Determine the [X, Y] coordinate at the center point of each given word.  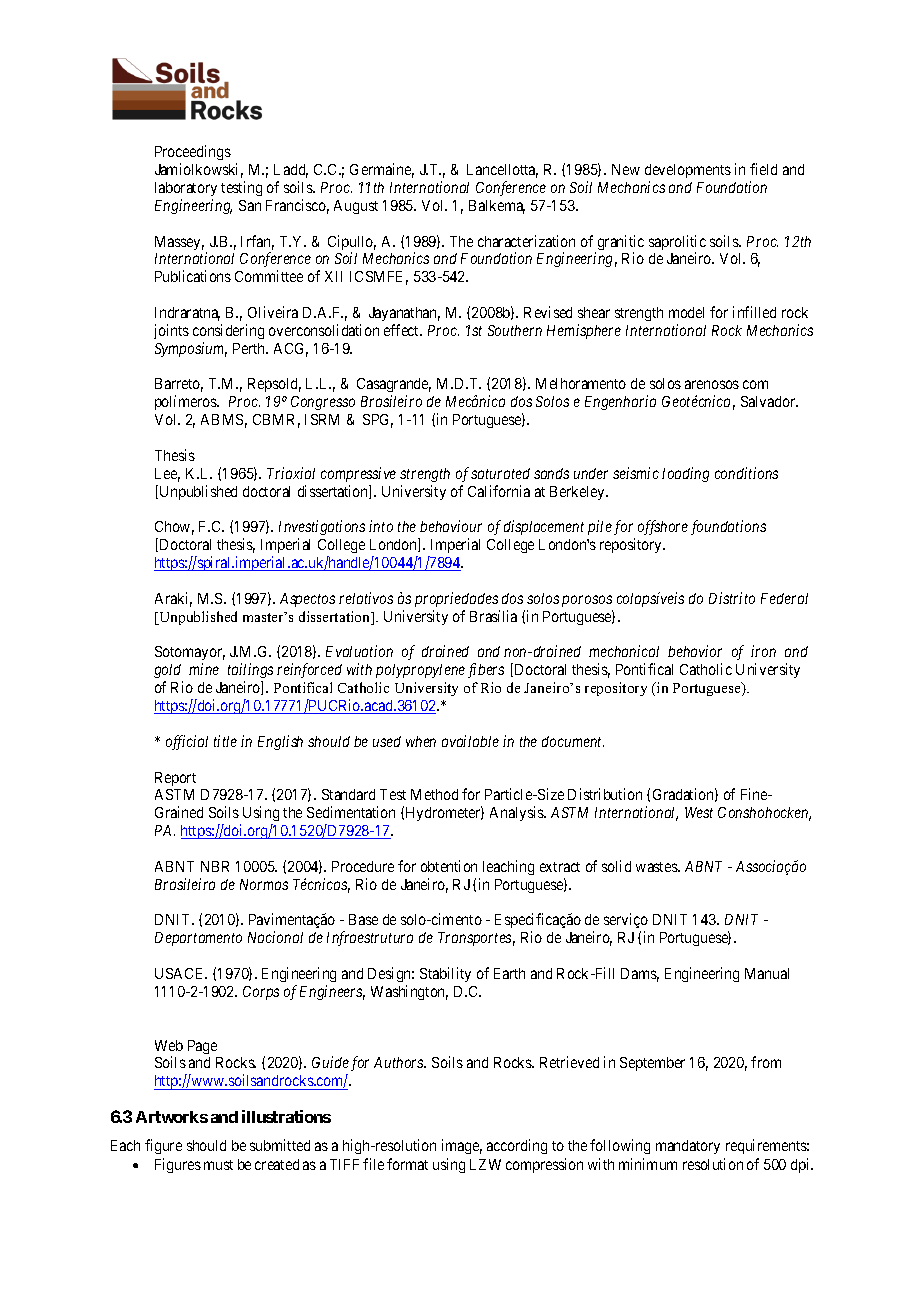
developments [688, 171]
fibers [486, 670]
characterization [526, 241]
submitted [280, 1145]
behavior [695, 651]
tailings [250, 672]
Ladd [291, 171]
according [517, 1146]
